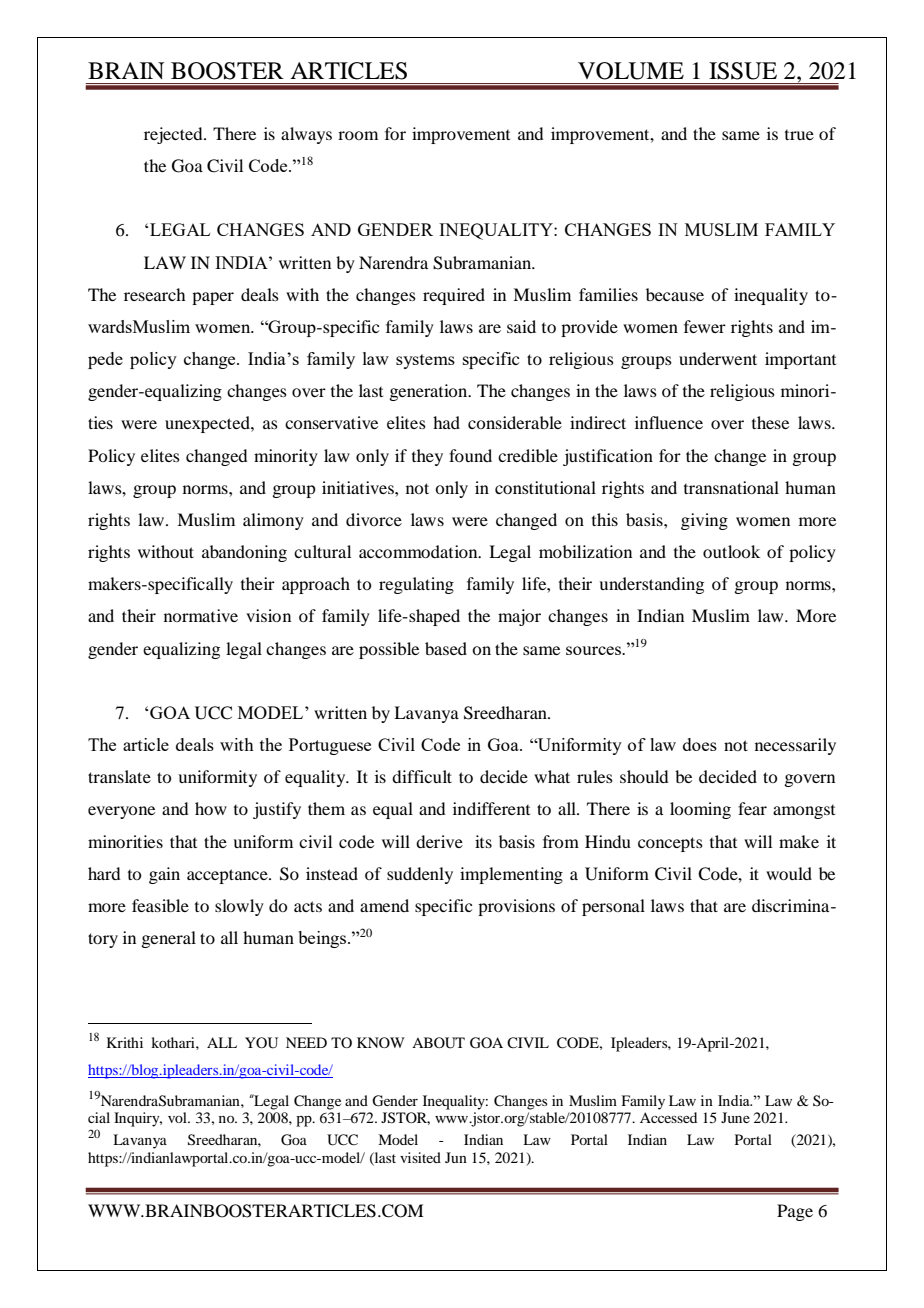 The image size is (924, 1308). Describe the element at coordinates (358, 135) in the page. I see `room` at that location.
